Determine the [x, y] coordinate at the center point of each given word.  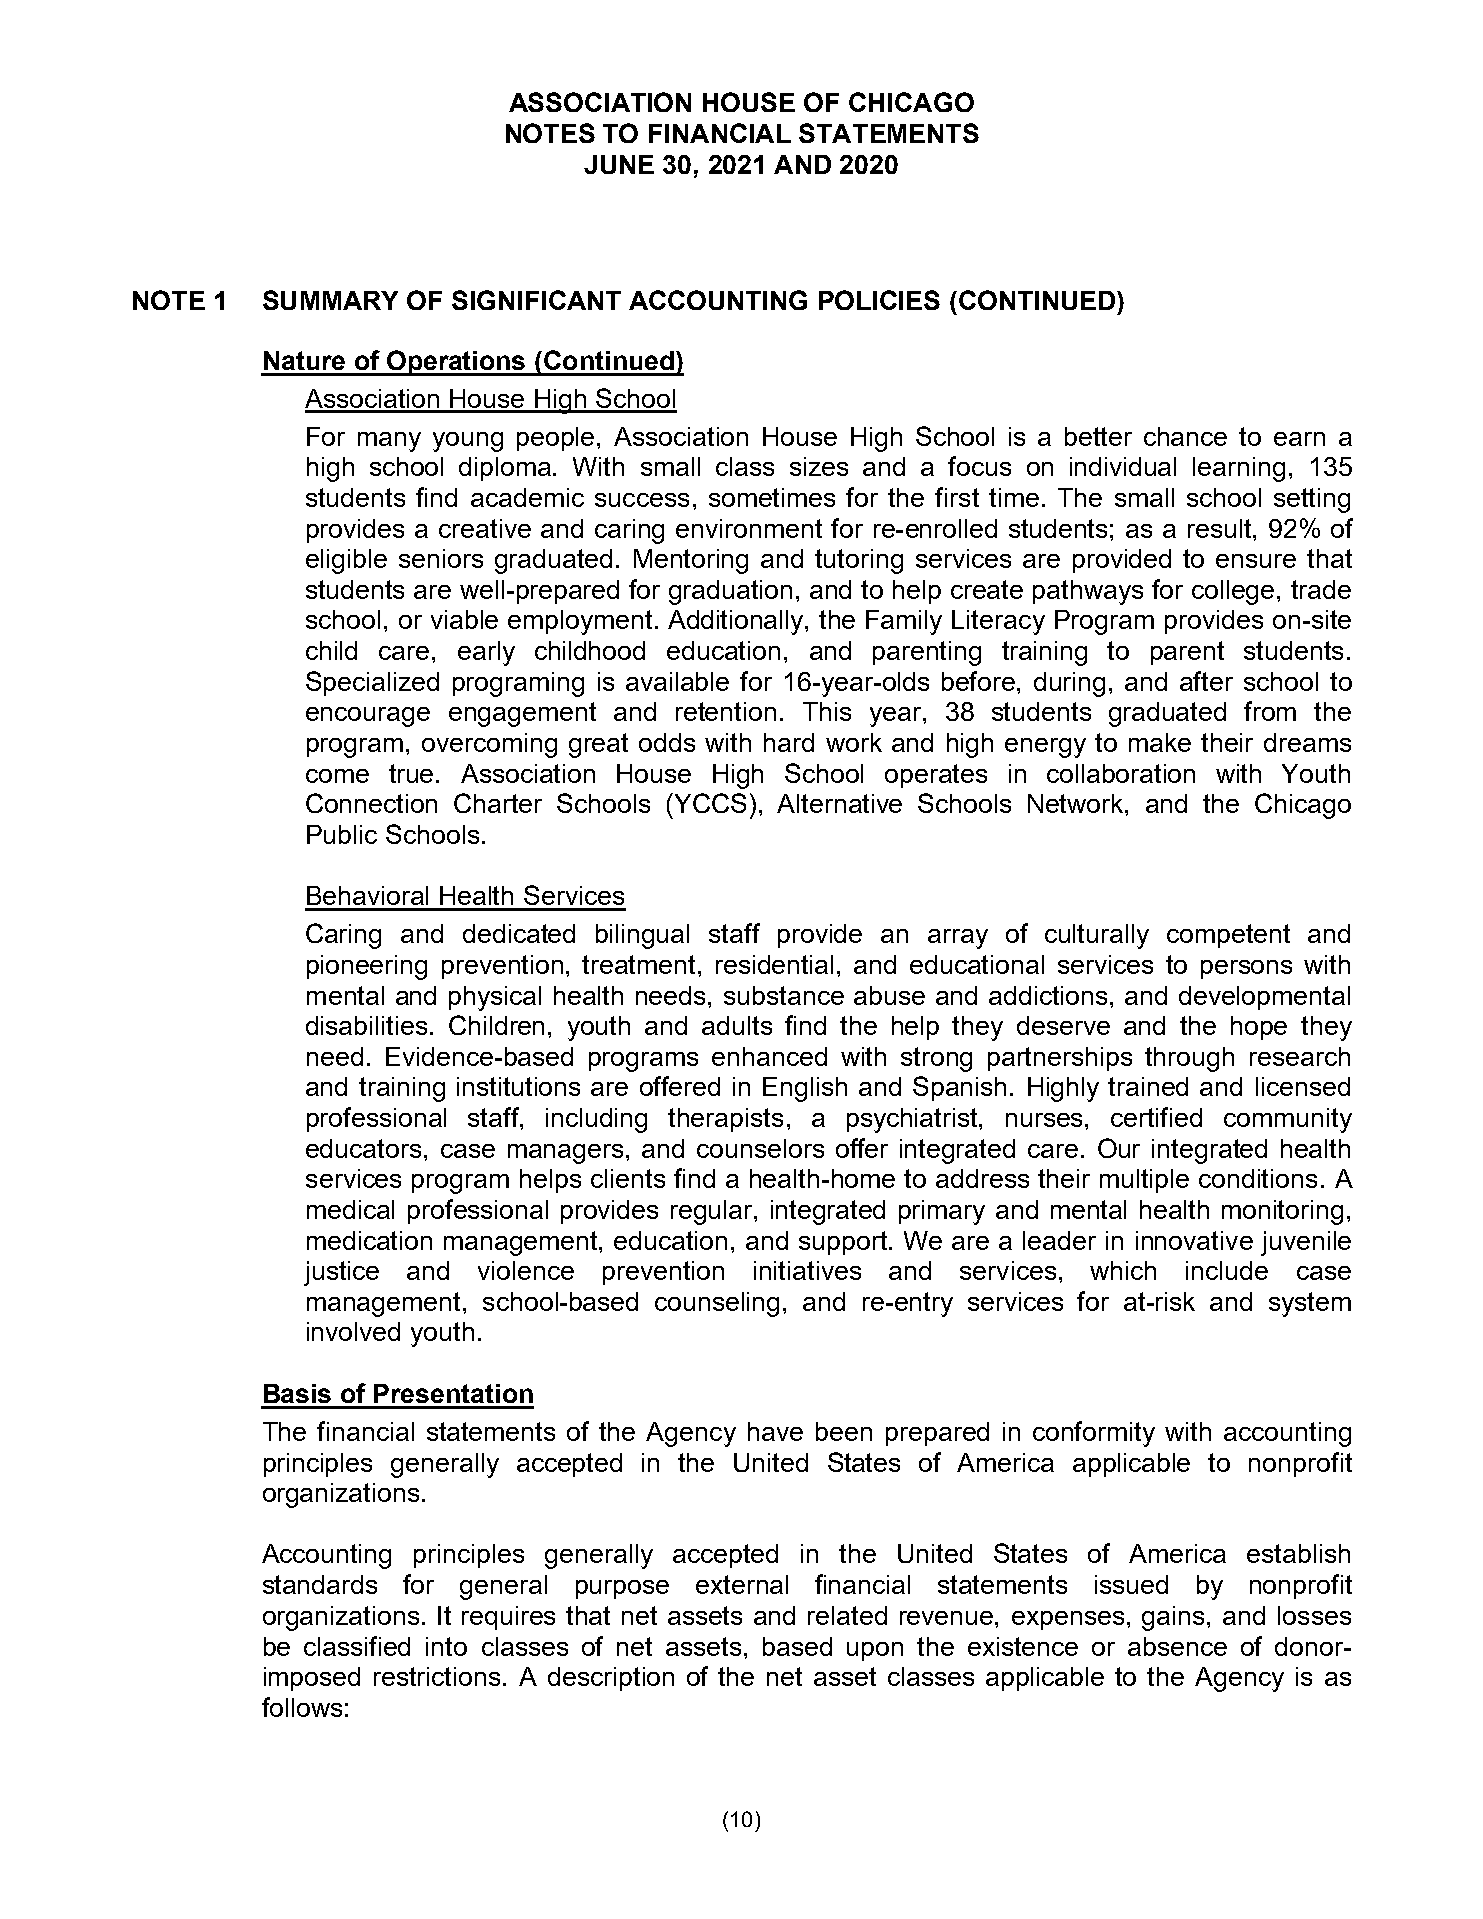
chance [1185, 436]
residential [774, 964]
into [446, 1646]
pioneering [367, 967]
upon [875, 1651]
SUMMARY [330, 300]
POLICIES [879, 300]
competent [1228, 936]
